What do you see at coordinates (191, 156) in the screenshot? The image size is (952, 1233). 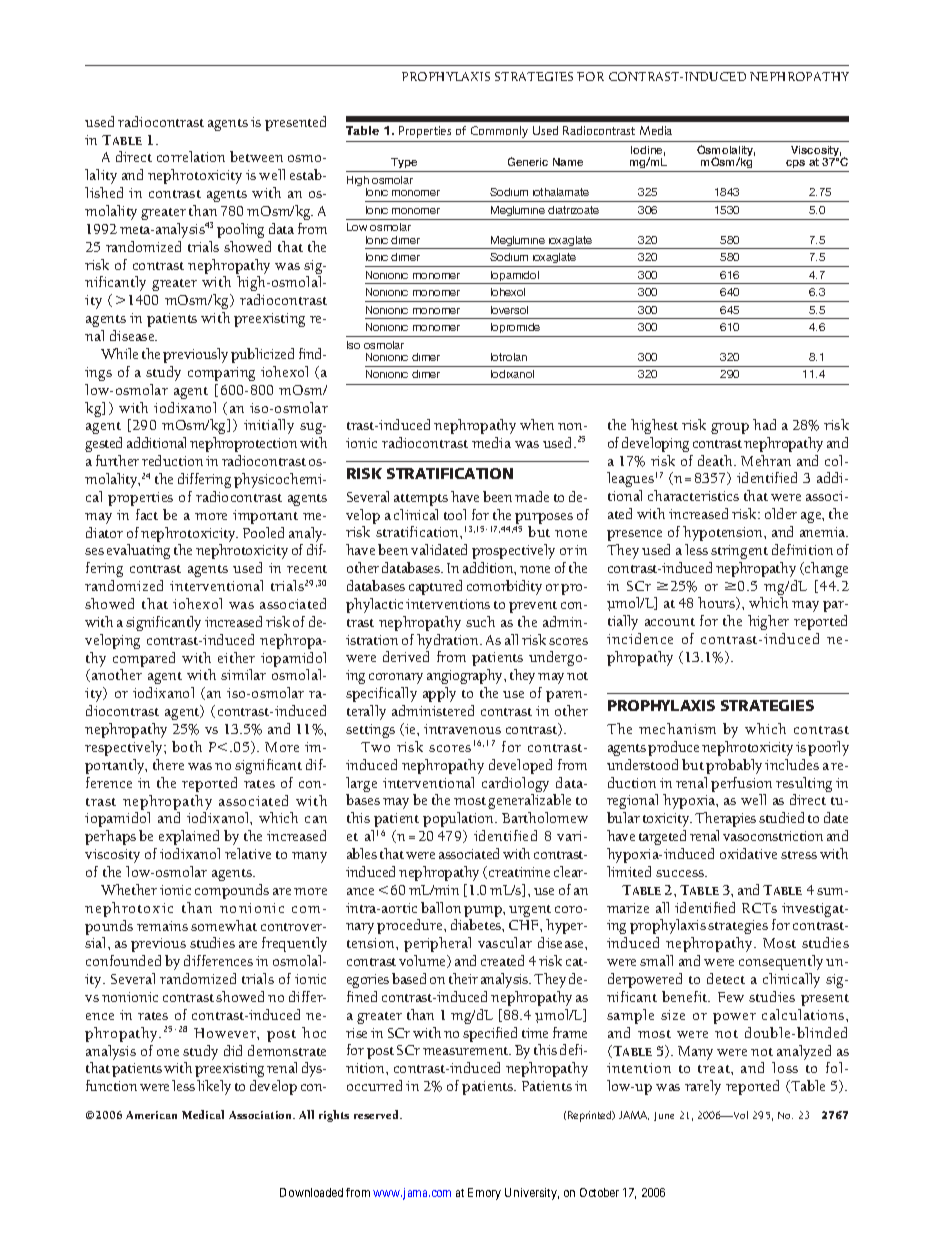 I see `correlation` at bounding box center [191, 156].
